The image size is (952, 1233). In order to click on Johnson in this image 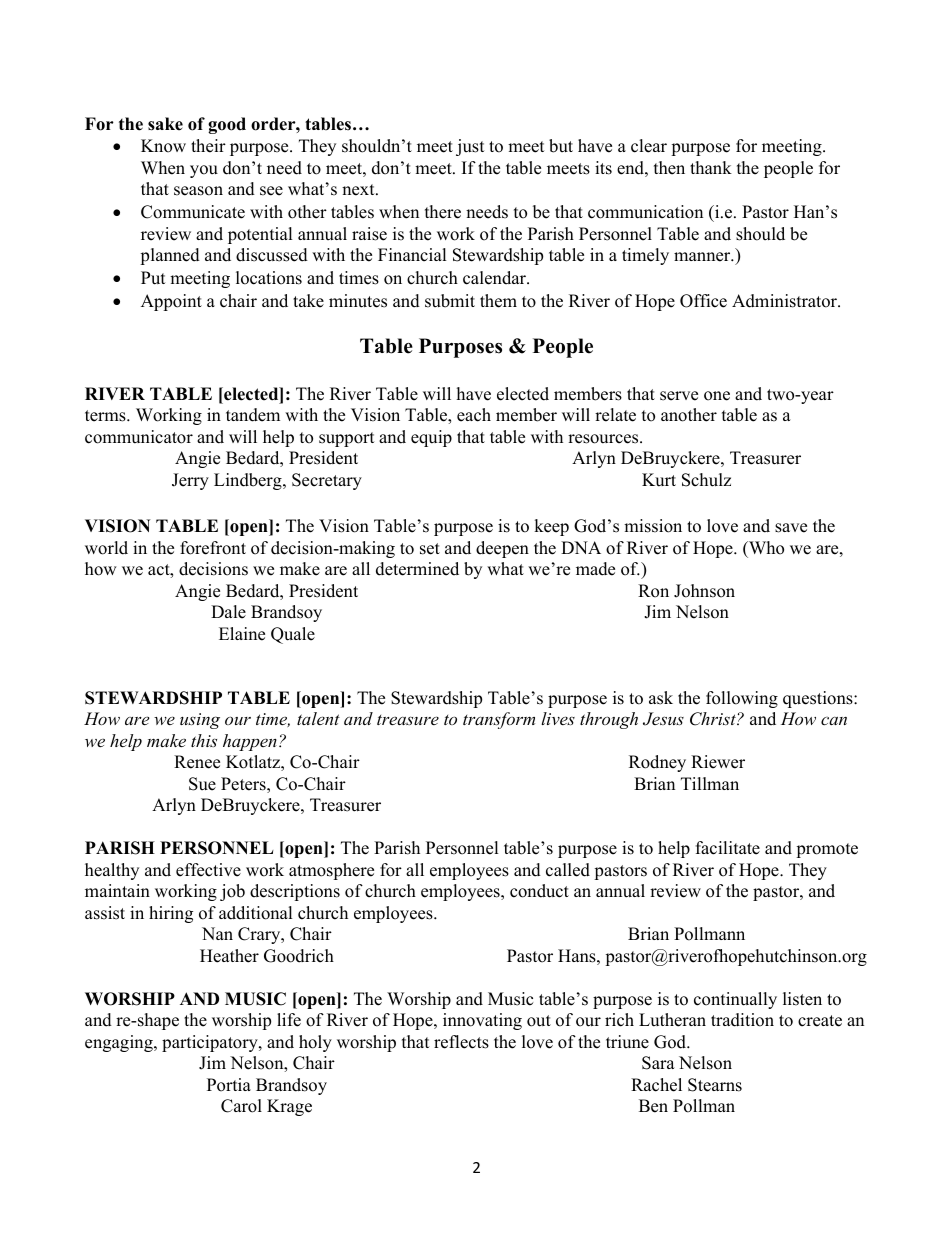, I will do `click(704, 591)`.
